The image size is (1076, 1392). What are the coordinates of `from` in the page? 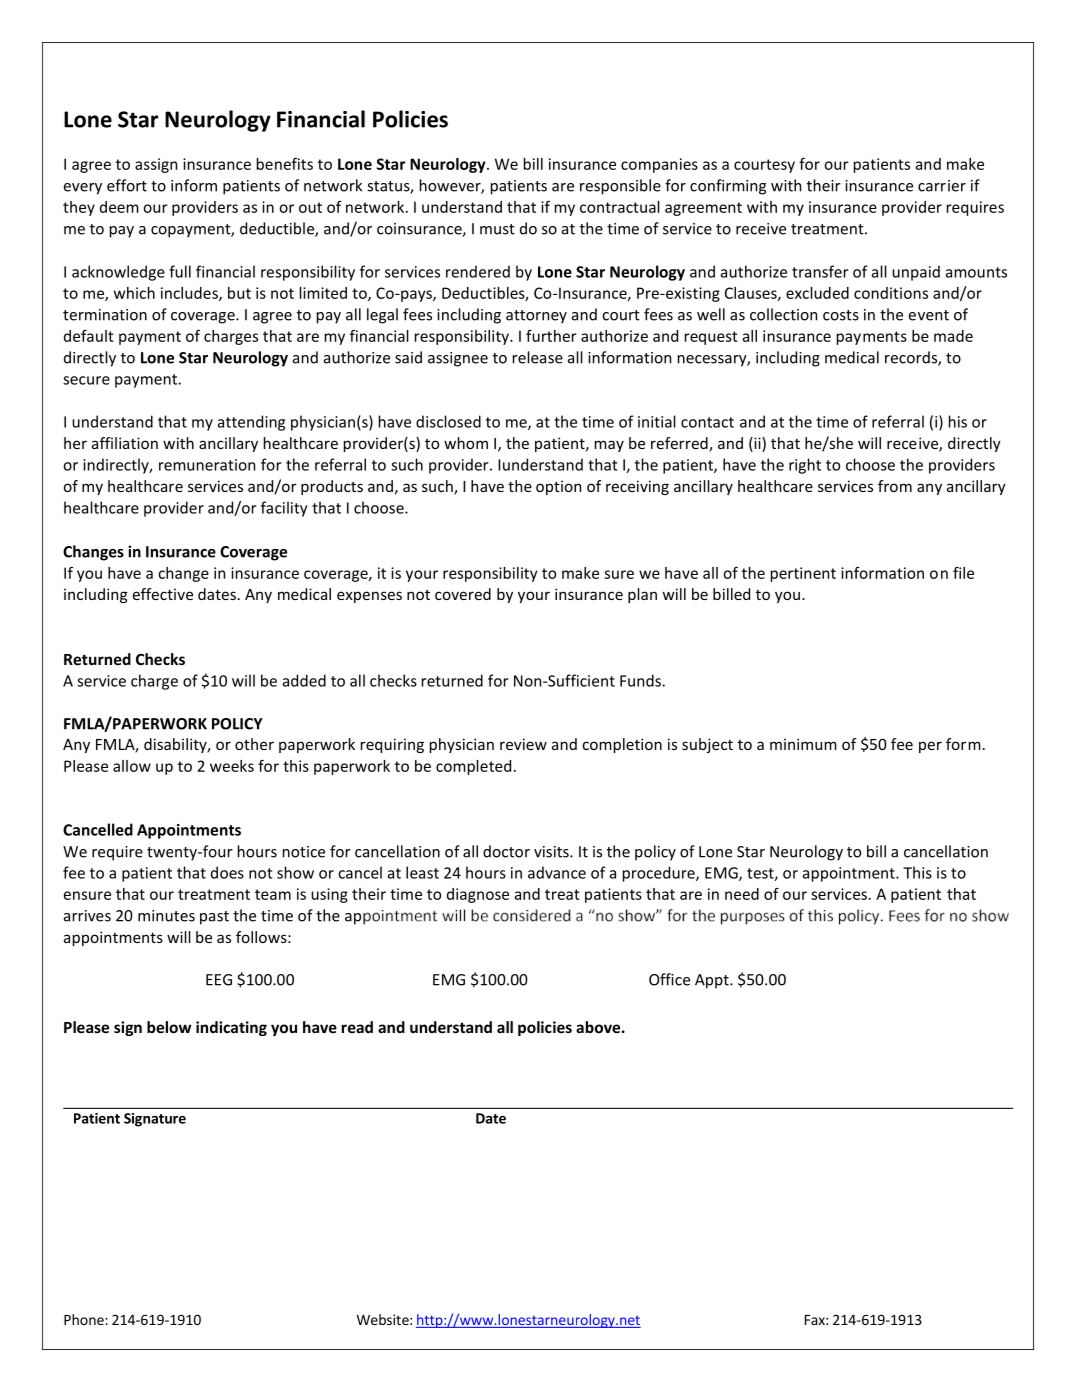 It's located at (895, 486).
